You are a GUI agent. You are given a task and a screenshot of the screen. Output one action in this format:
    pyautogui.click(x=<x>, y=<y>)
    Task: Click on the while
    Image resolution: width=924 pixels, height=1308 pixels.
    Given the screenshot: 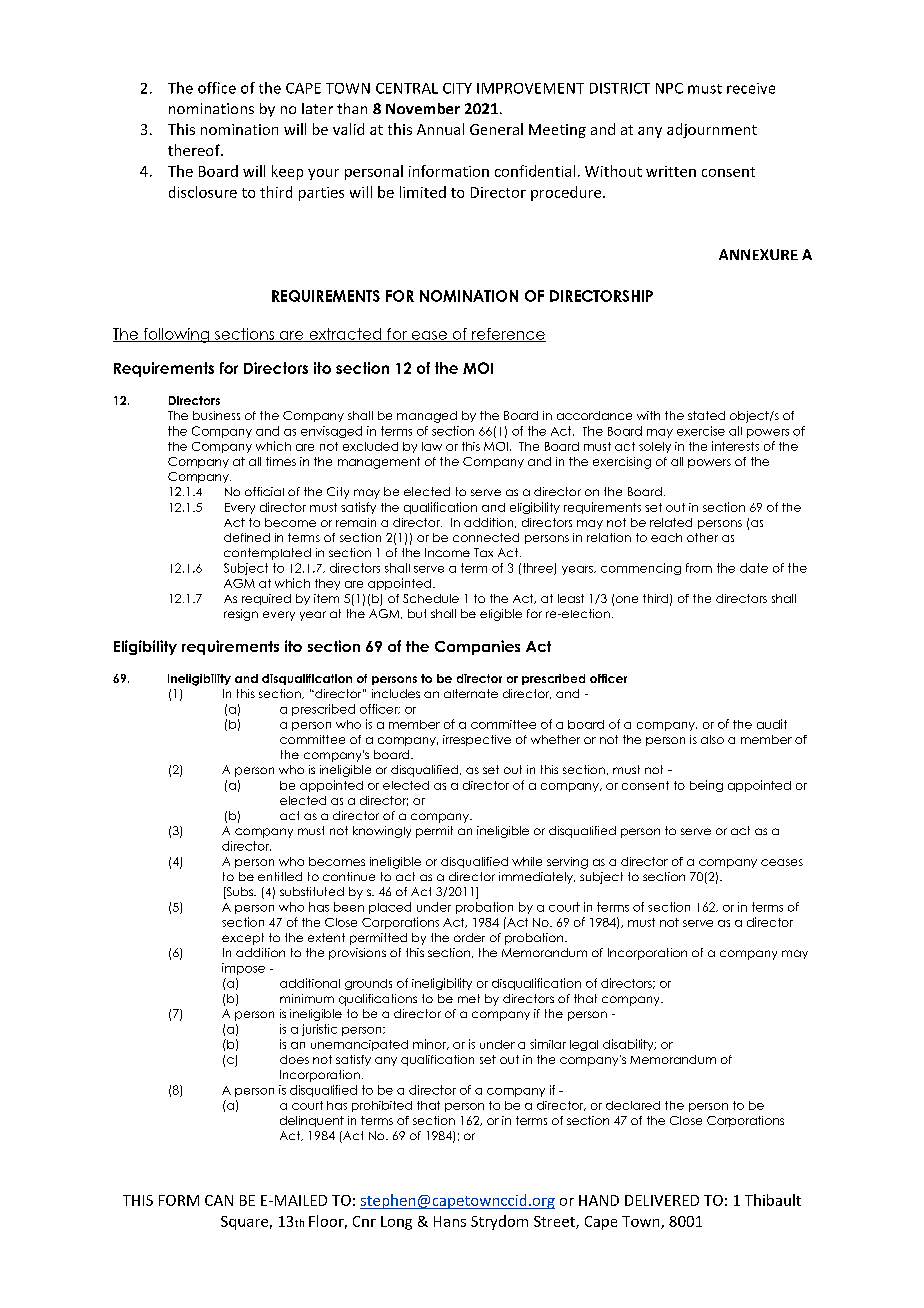 What is the action you would take?
    pyautogui.click(x=527, y=861)
